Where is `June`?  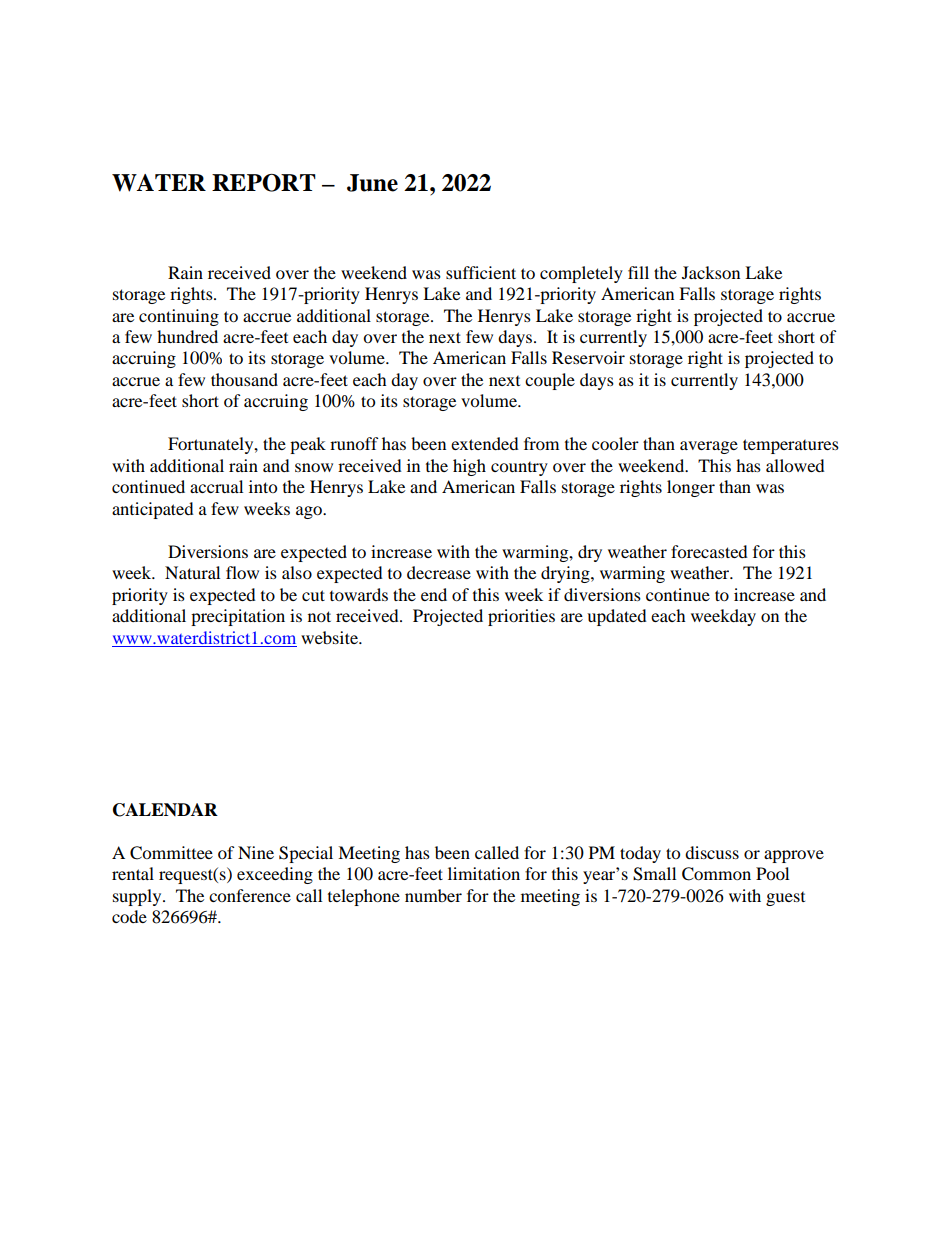 June is located at coordinates (372, 183).
